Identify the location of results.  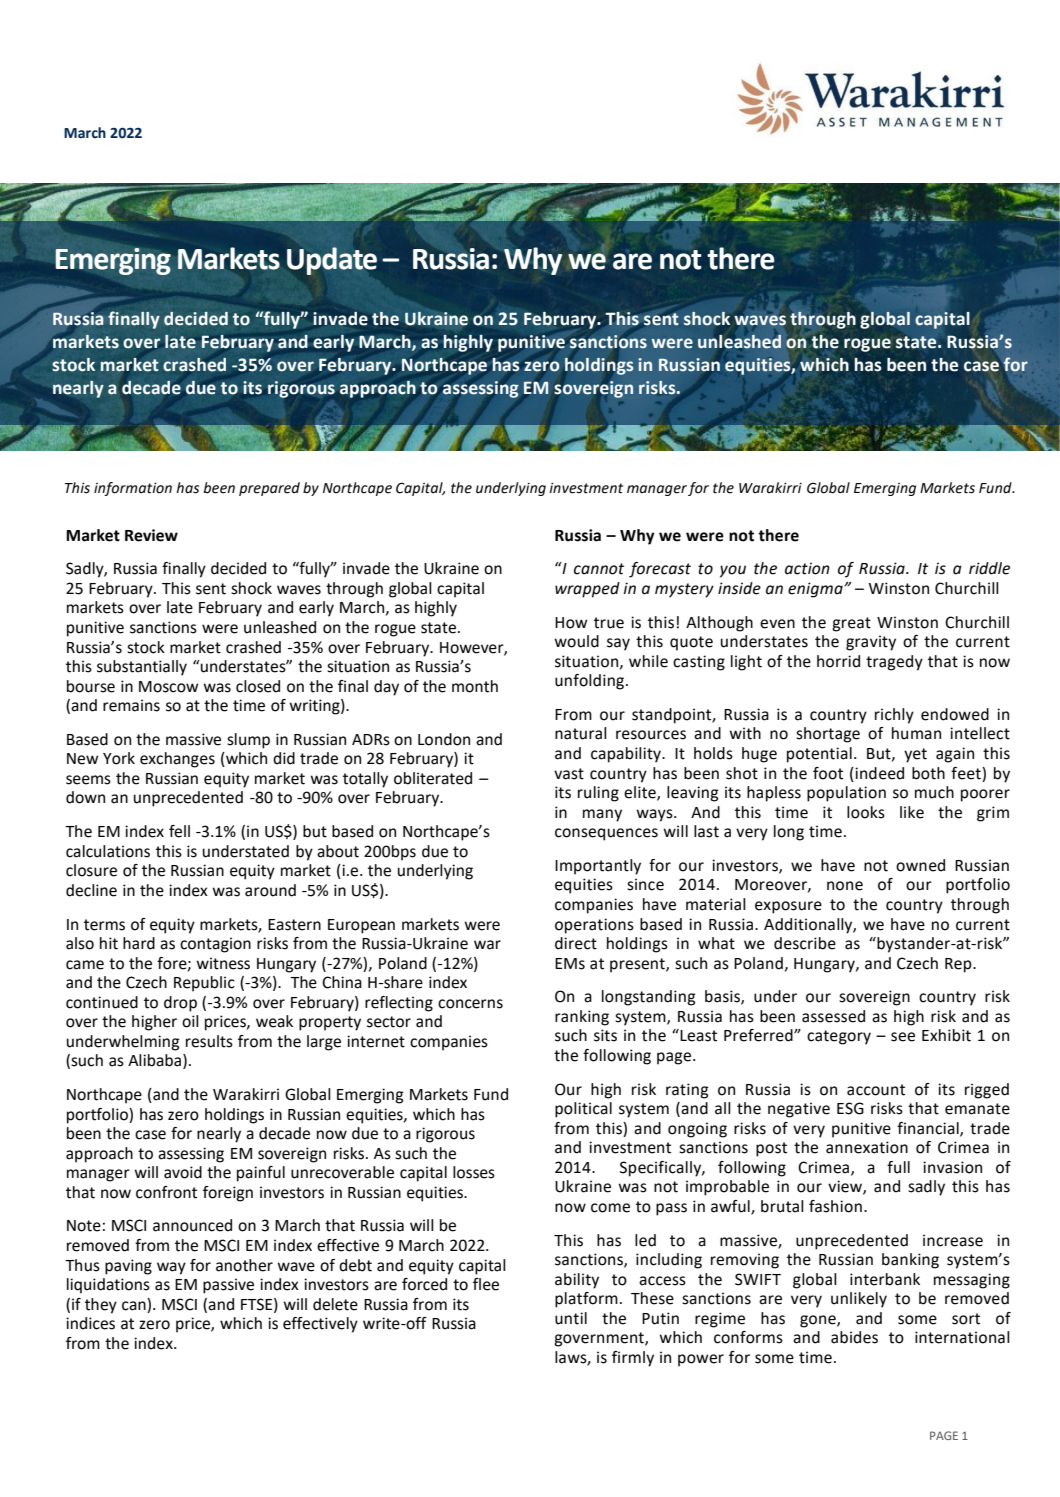
(209, 1041).
